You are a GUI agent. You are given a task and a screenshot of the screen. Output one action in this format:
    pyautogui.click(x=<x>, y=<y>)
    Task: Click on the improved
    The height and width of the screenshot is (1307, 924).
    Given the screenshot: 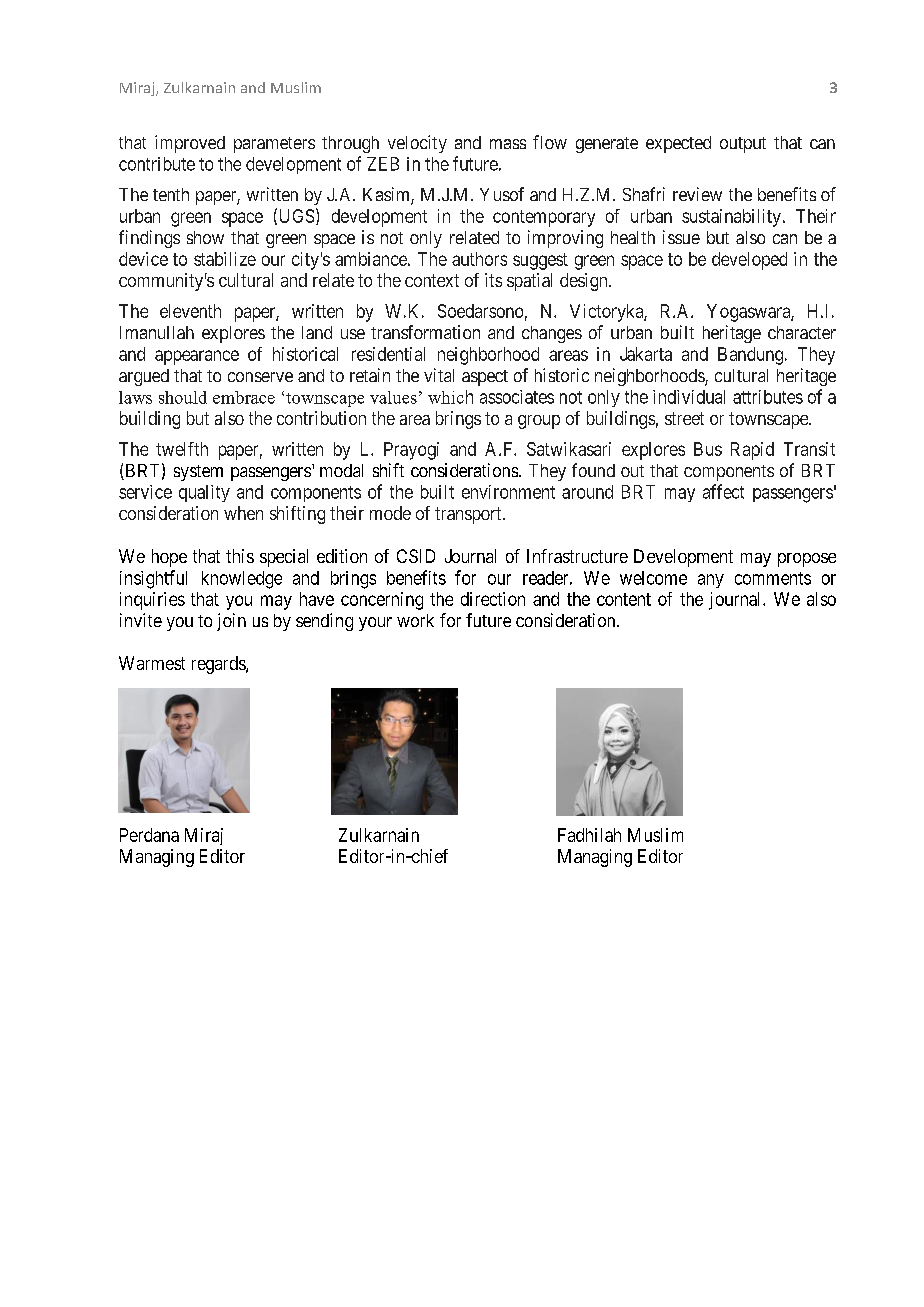 What is the action you would take?
    pyautogui.click(x=190, y=144)
